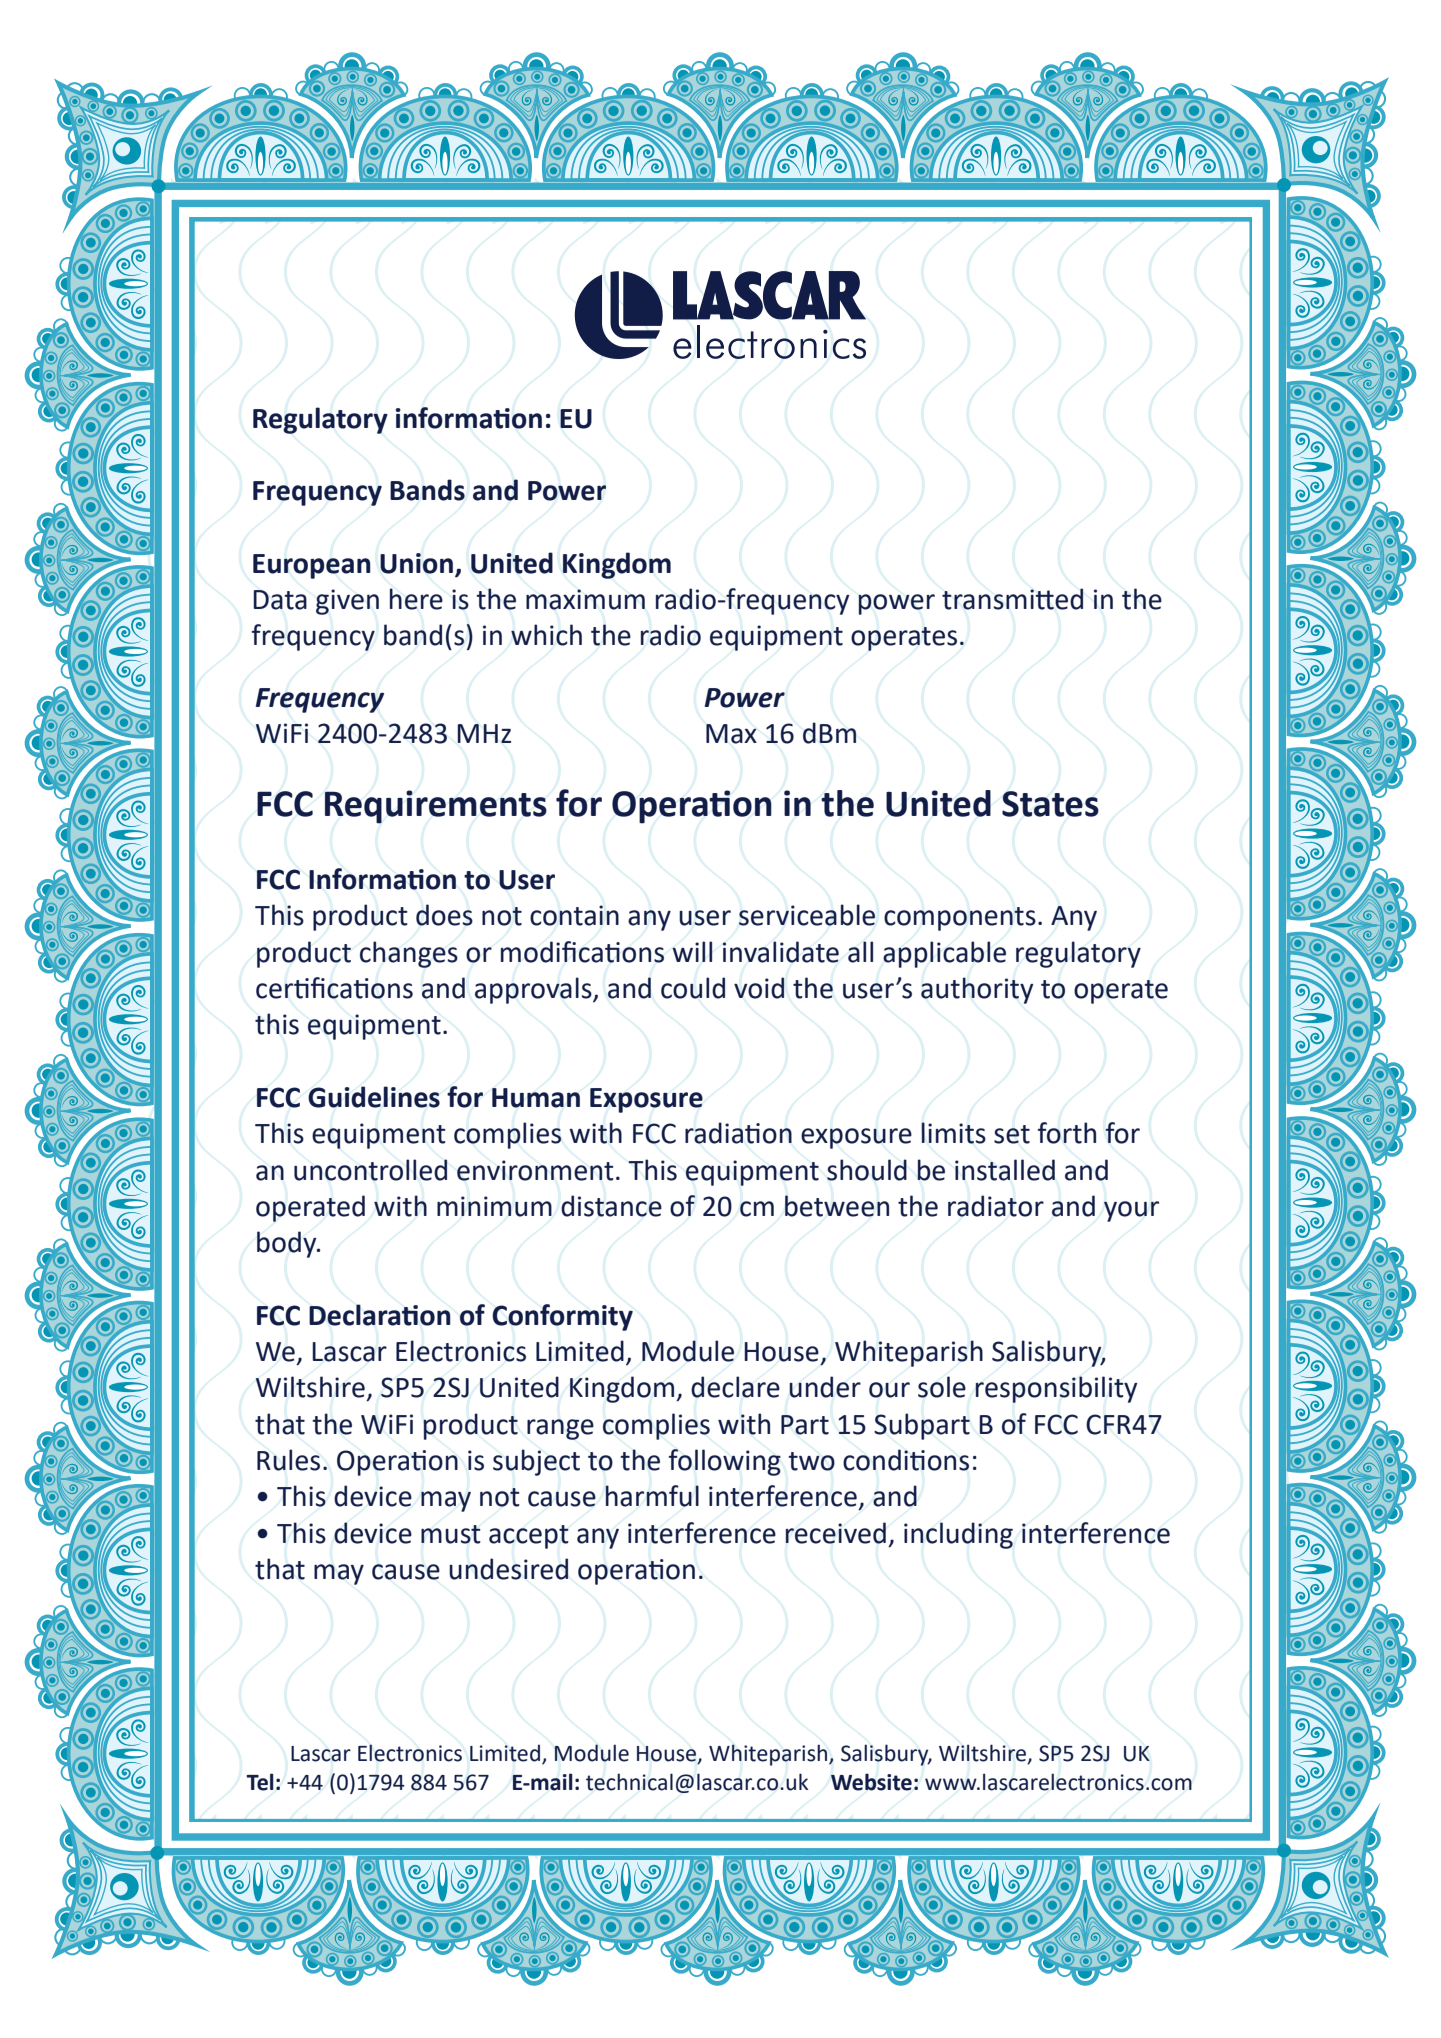  Describe the element at coordinates (1050, 804) in the page. I see `States` at that location.
